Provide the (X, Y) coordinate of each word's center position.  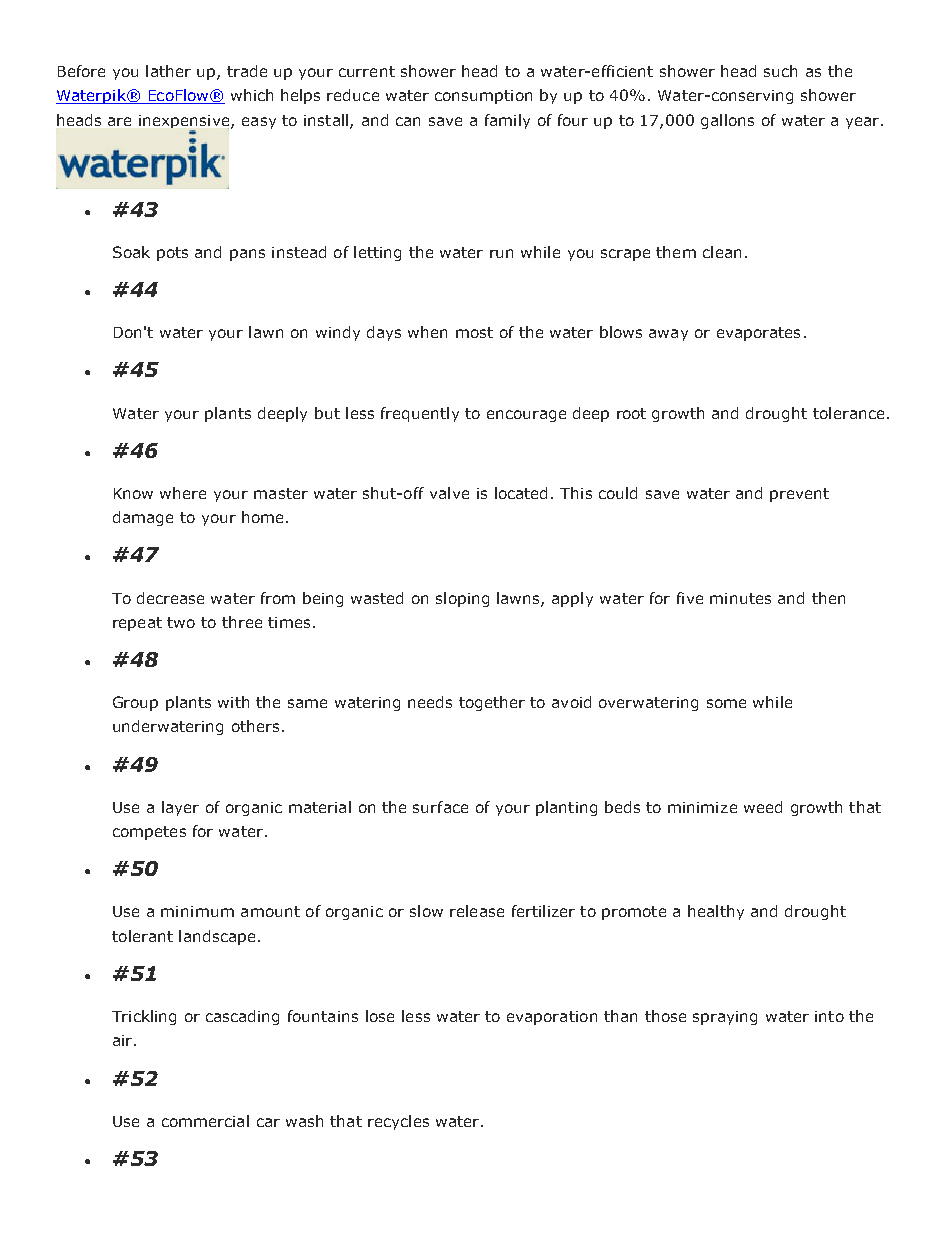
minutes (740, 598)
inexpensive (185, 123)
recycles (398, 1122)
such (780, 71)
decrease (170, 598)
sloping (462, 599)
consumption (483, 97)
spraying (725, 1018)
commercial (205, 1121)
